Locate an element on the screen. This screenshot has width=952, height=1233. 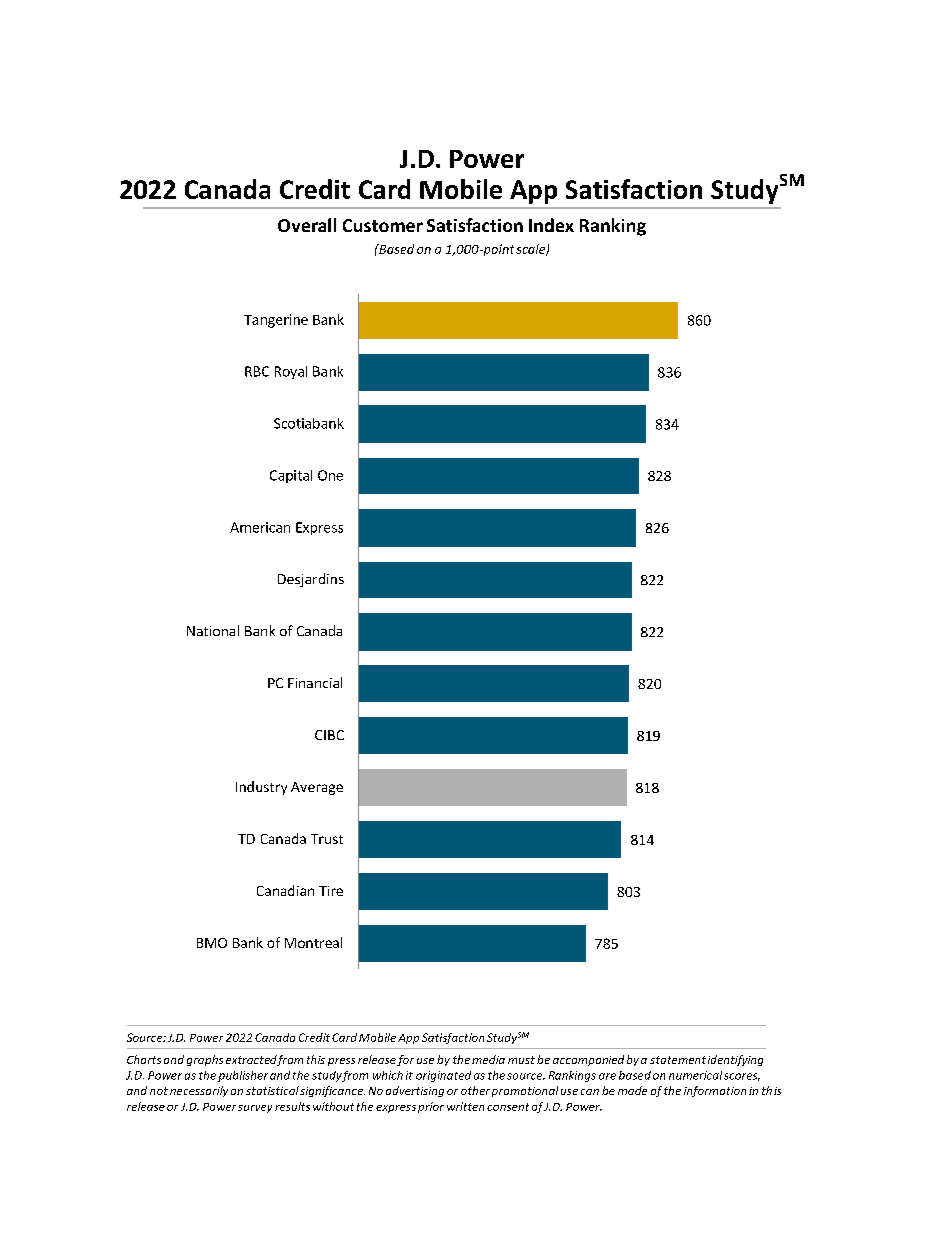
One is located at coordinates (330, 475).
